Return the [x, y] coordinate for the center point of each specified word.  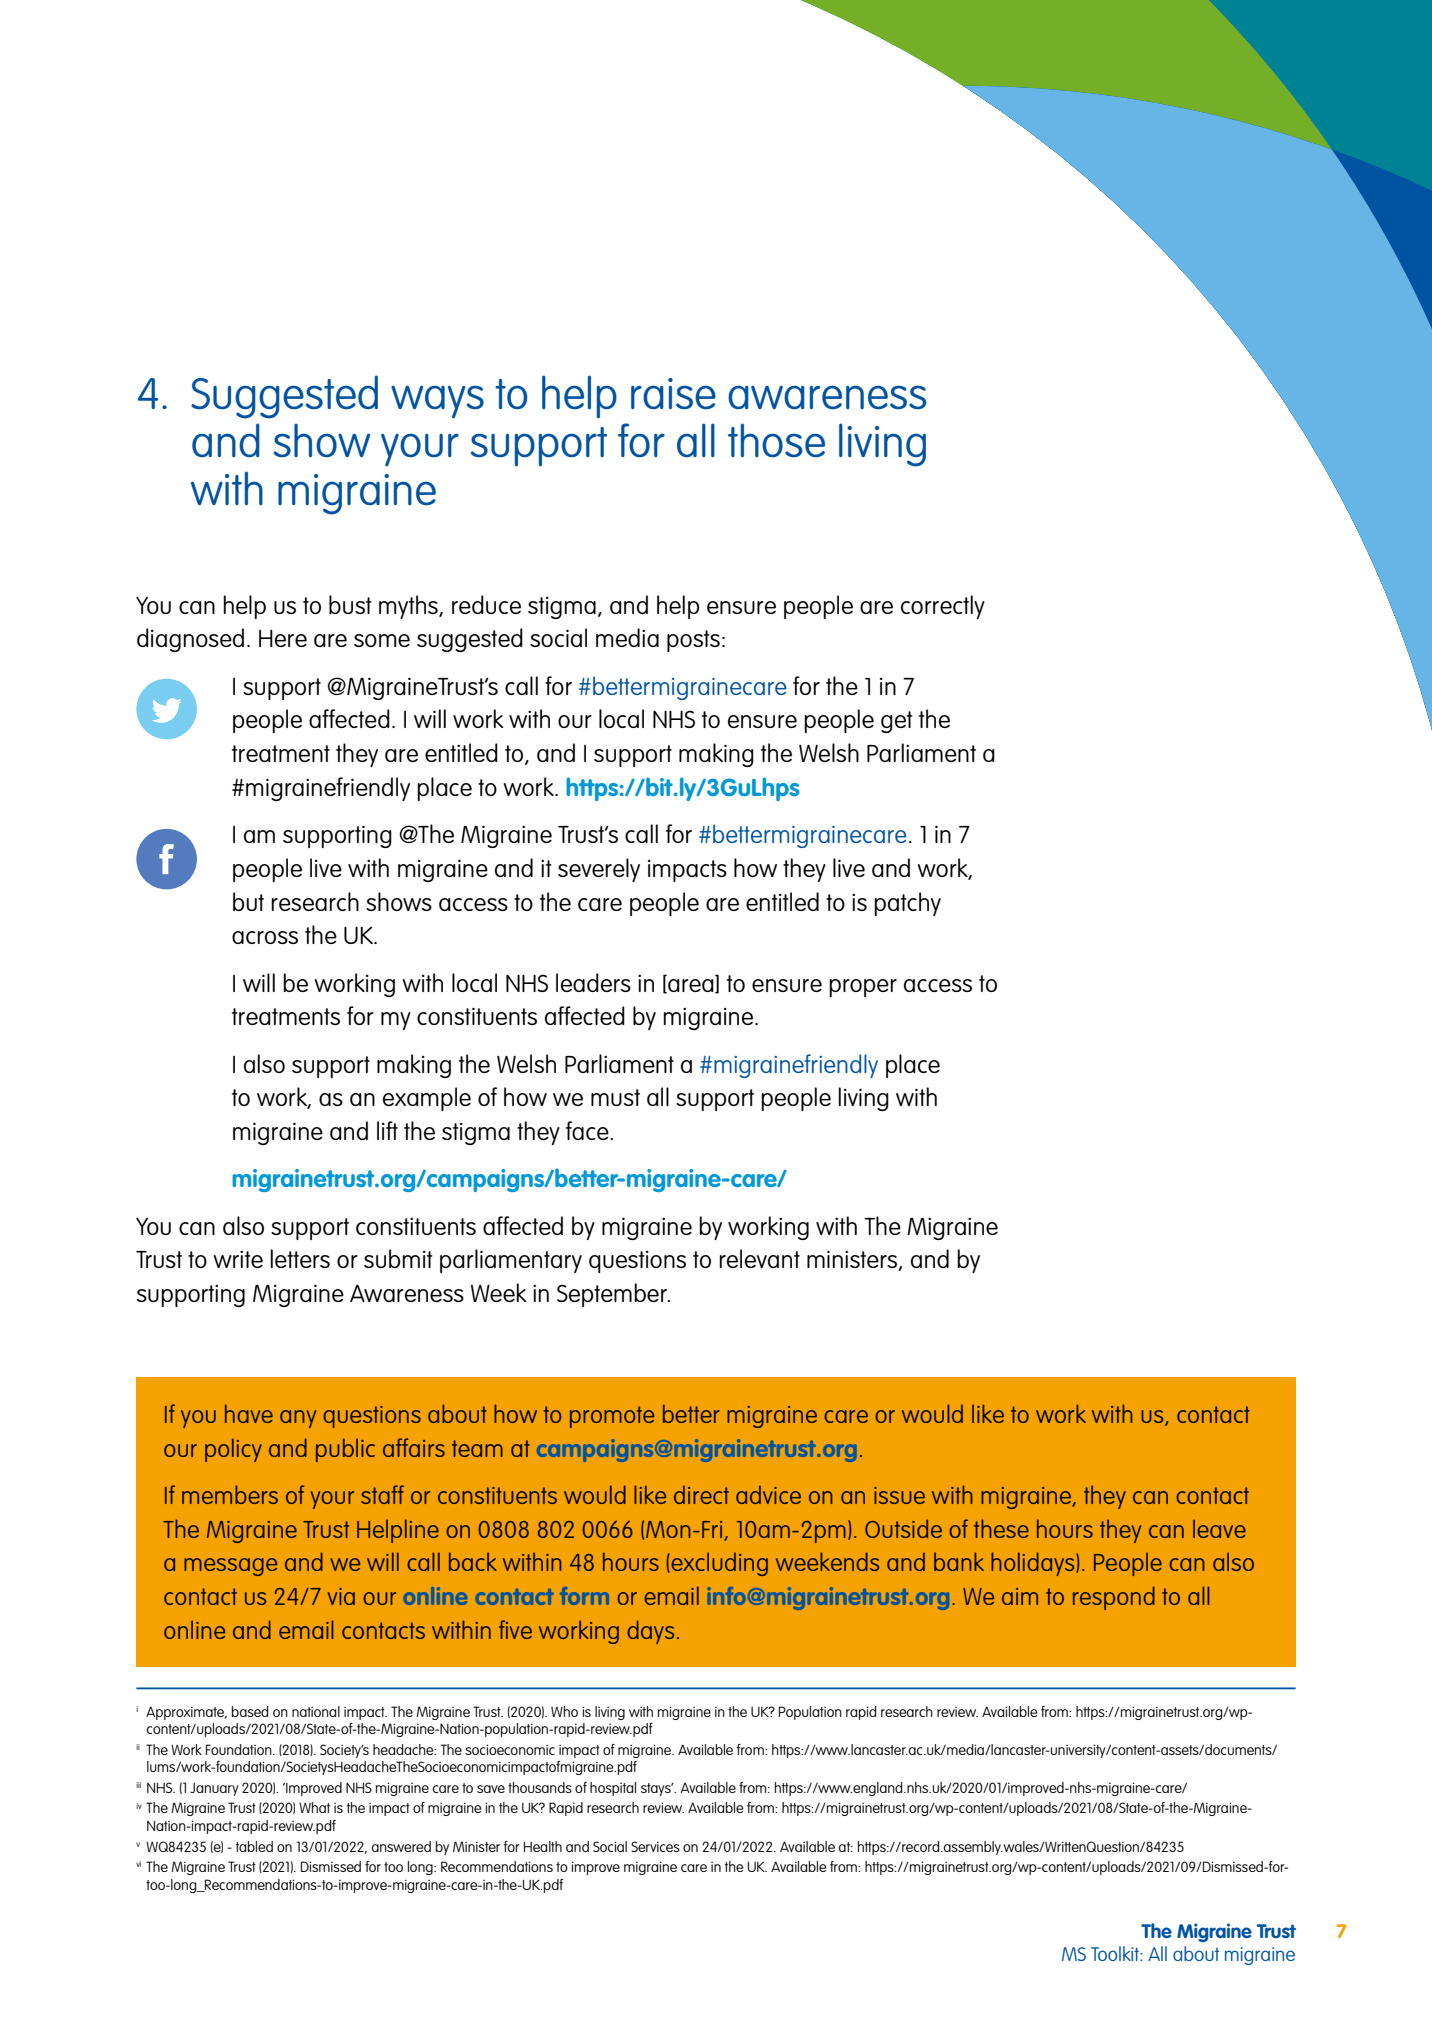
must [615, 1097]
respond [1114, 1598]
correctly [943, 607]
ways [437, 402]
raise [673, 393]
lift [387, 1130]
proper [863, 988]
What [314, 1807]
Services [655, 1846]
